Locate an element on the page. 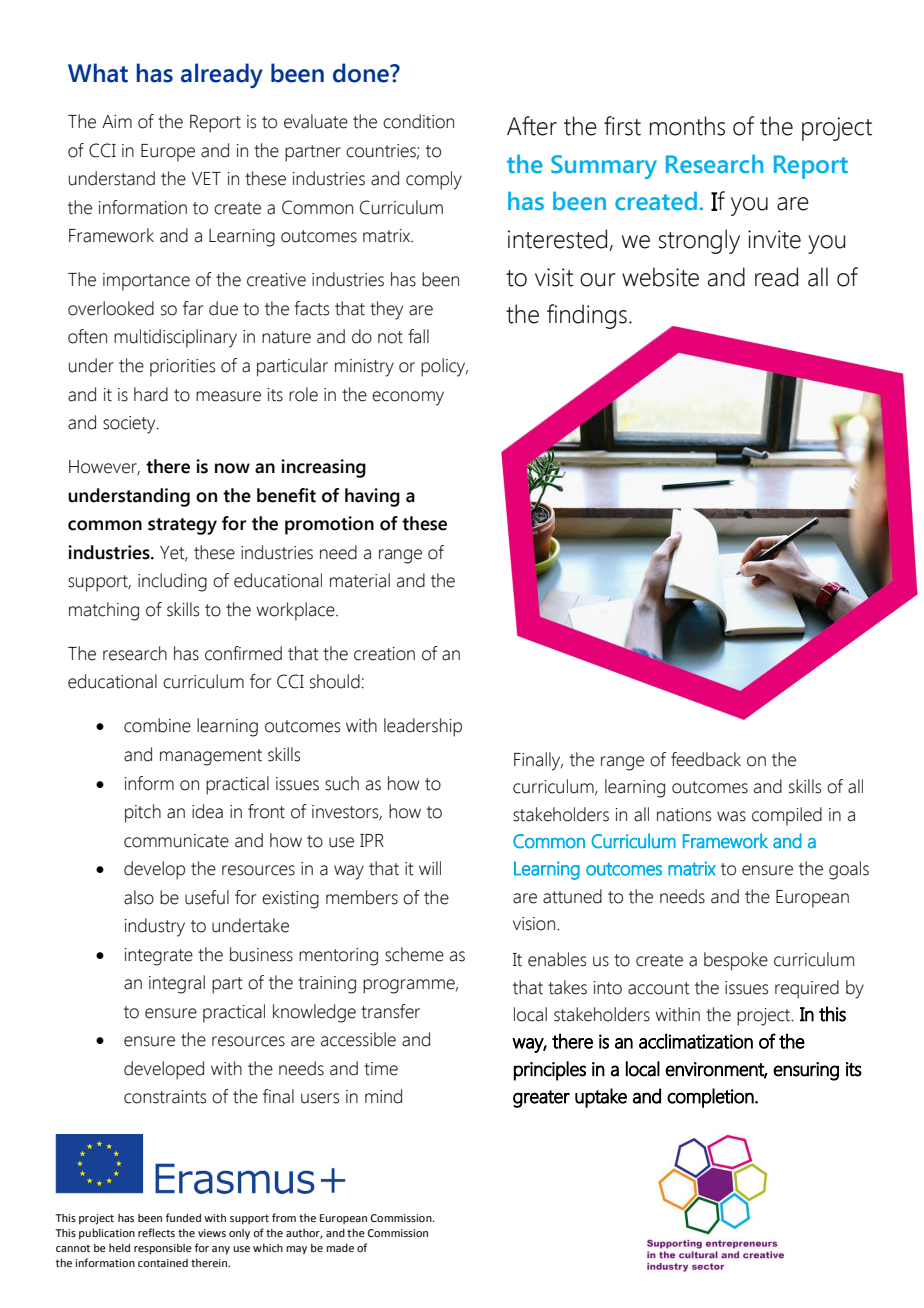 This image has height=1308, width=924. Aim is located at coordinates (117, 121).
